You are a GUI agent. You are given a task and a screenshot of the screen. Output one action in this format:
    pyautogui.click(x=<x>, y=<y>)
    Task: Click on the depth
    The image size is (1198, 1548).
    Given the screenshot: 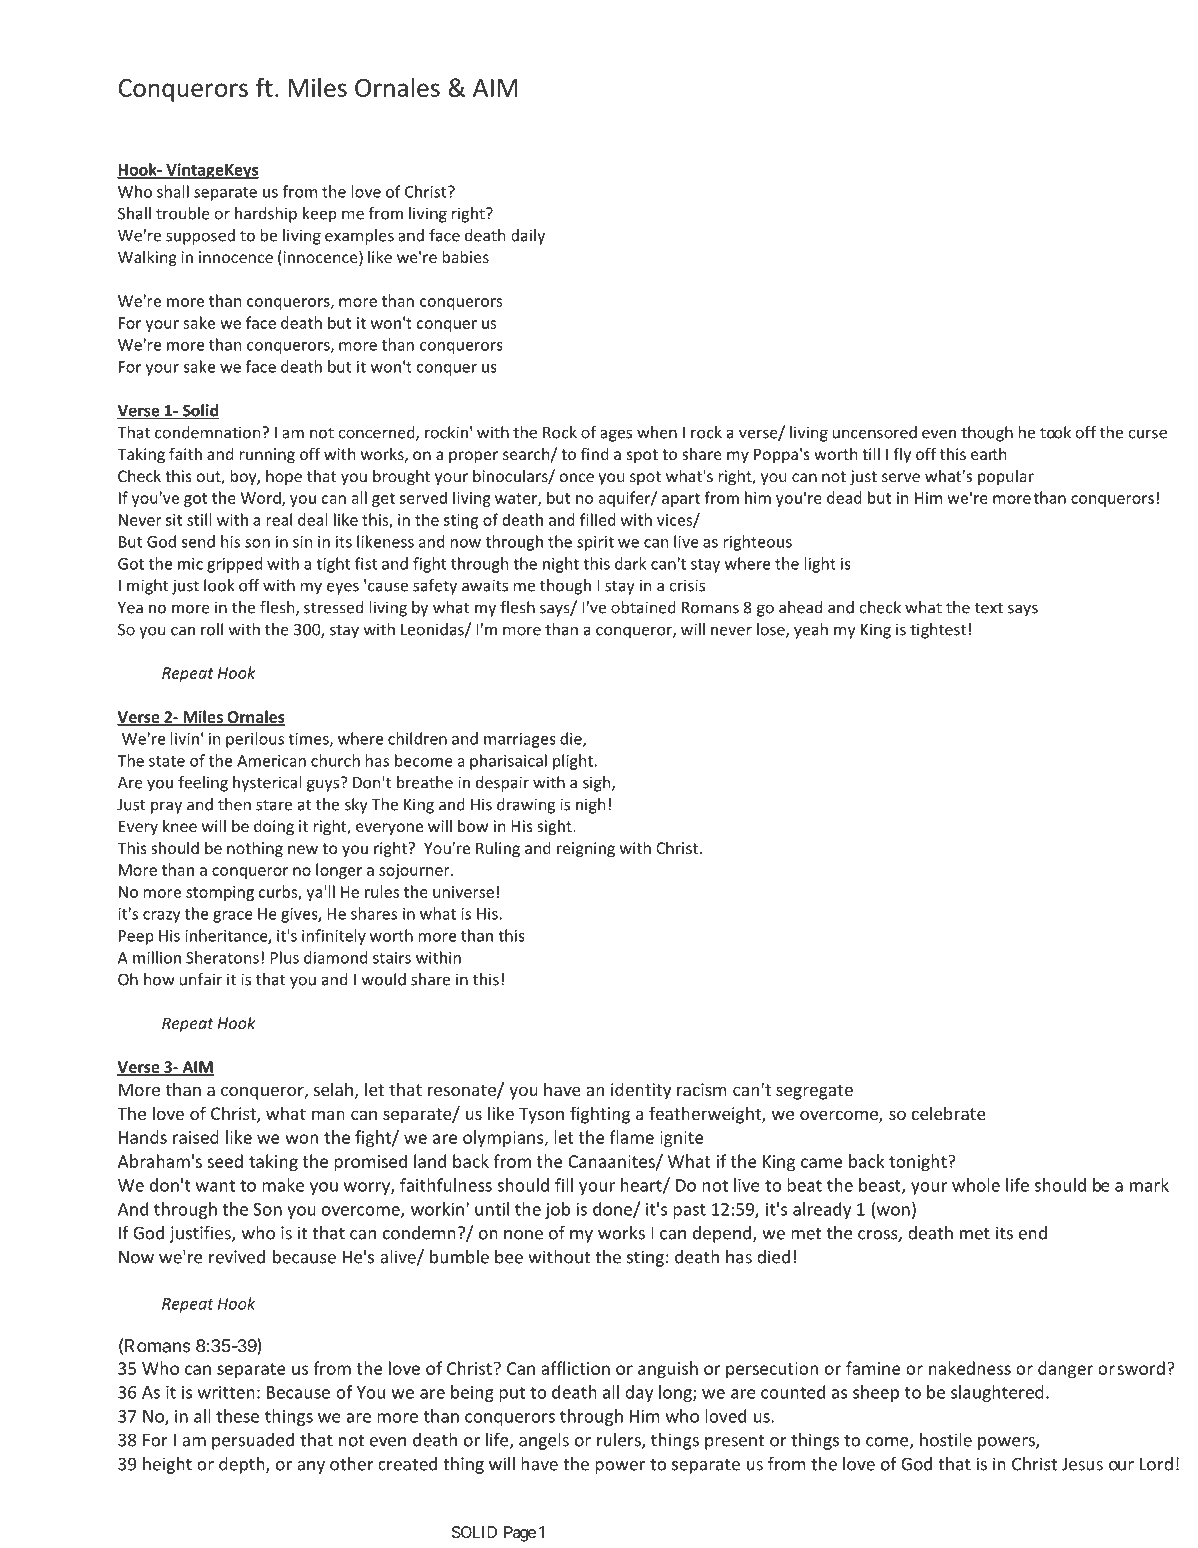 What is the action you would take?
    pyautogui.click(x=243, y=1465)
